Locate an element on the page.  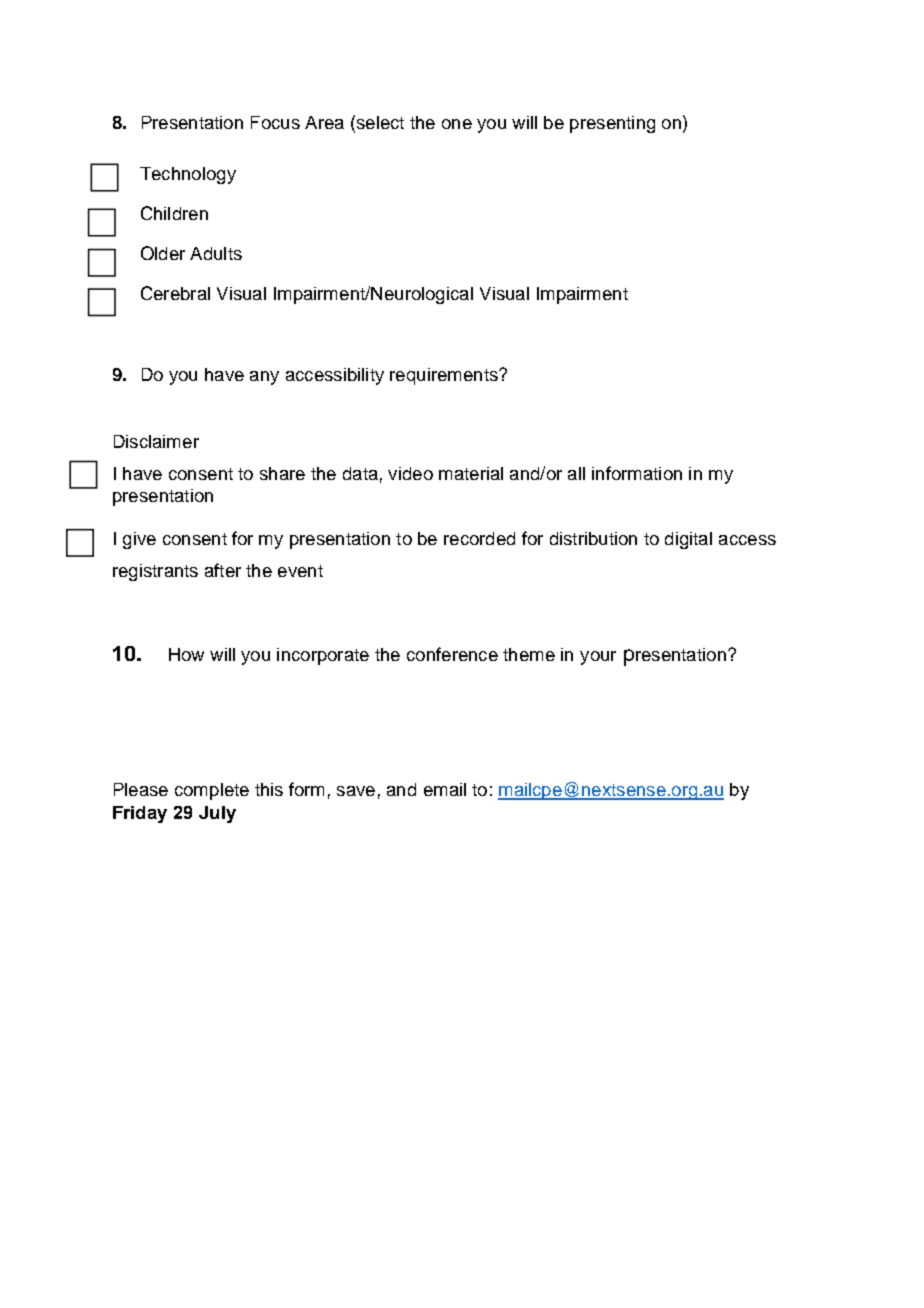
Adults is located at coordinates (216, 253).
